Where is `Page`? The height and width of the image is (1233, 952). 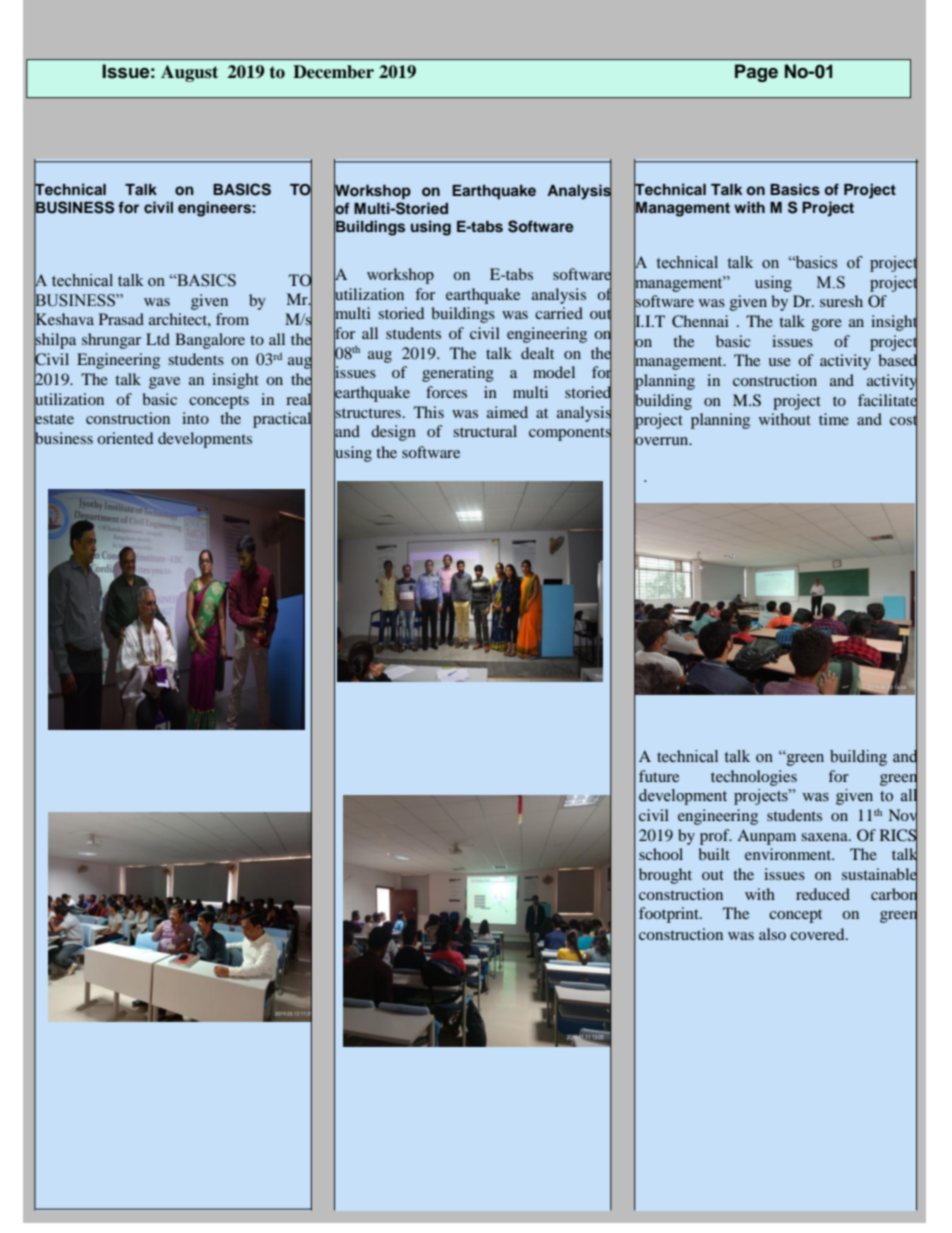 Page is located at coordinates (756, 73).
